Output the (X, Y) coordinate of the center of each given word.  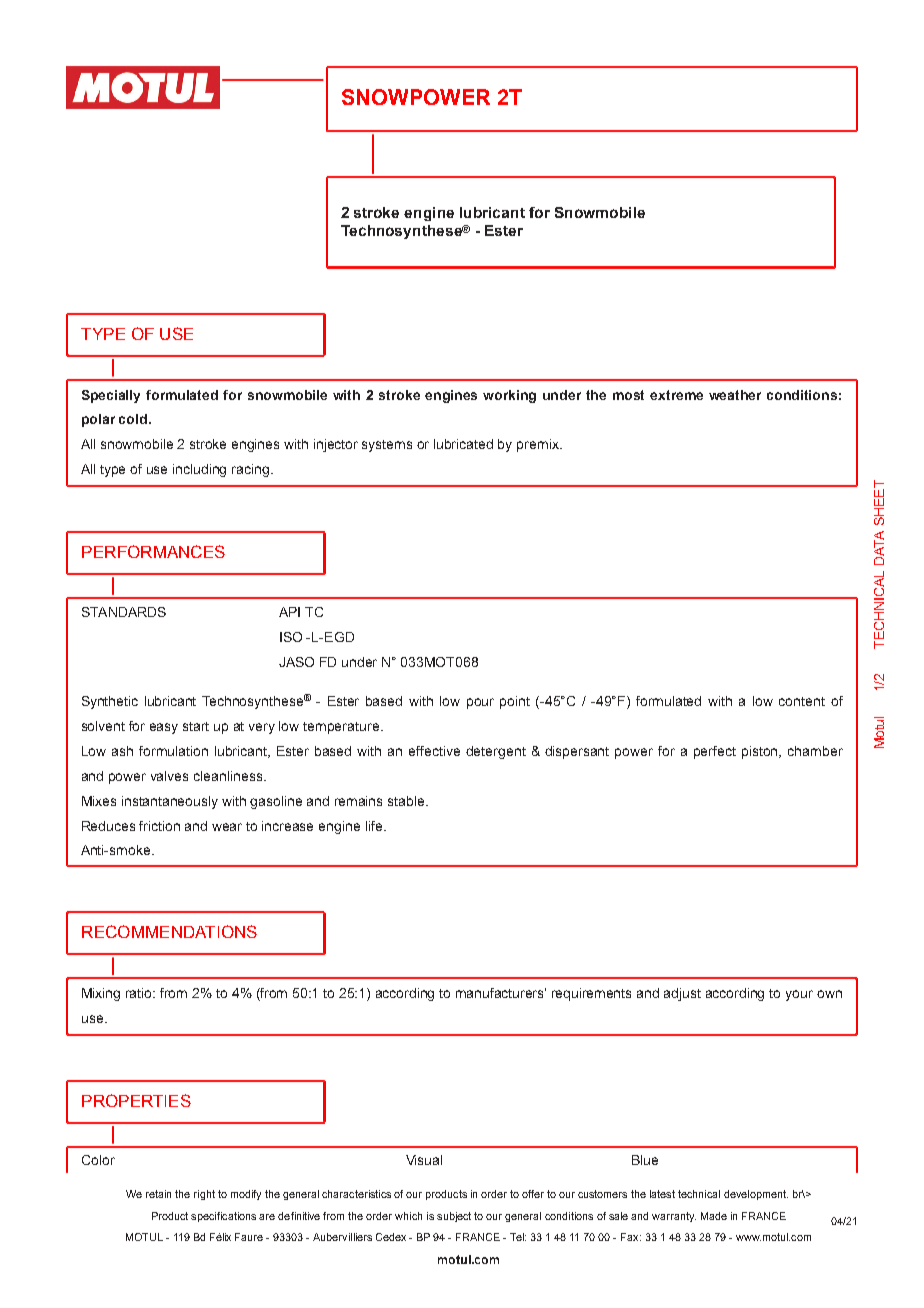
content (802, 701)
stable (407, 801)
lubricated (463, 444)
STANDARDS (124, 612)
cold (134, 419)
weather (735, 395)
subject (454, 1217)
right (204, 1195)
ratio (140, 993)
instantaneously (170, 802)
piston (761, 752)
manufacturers (501, 993)
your (799, 995)
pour (480, 703)
